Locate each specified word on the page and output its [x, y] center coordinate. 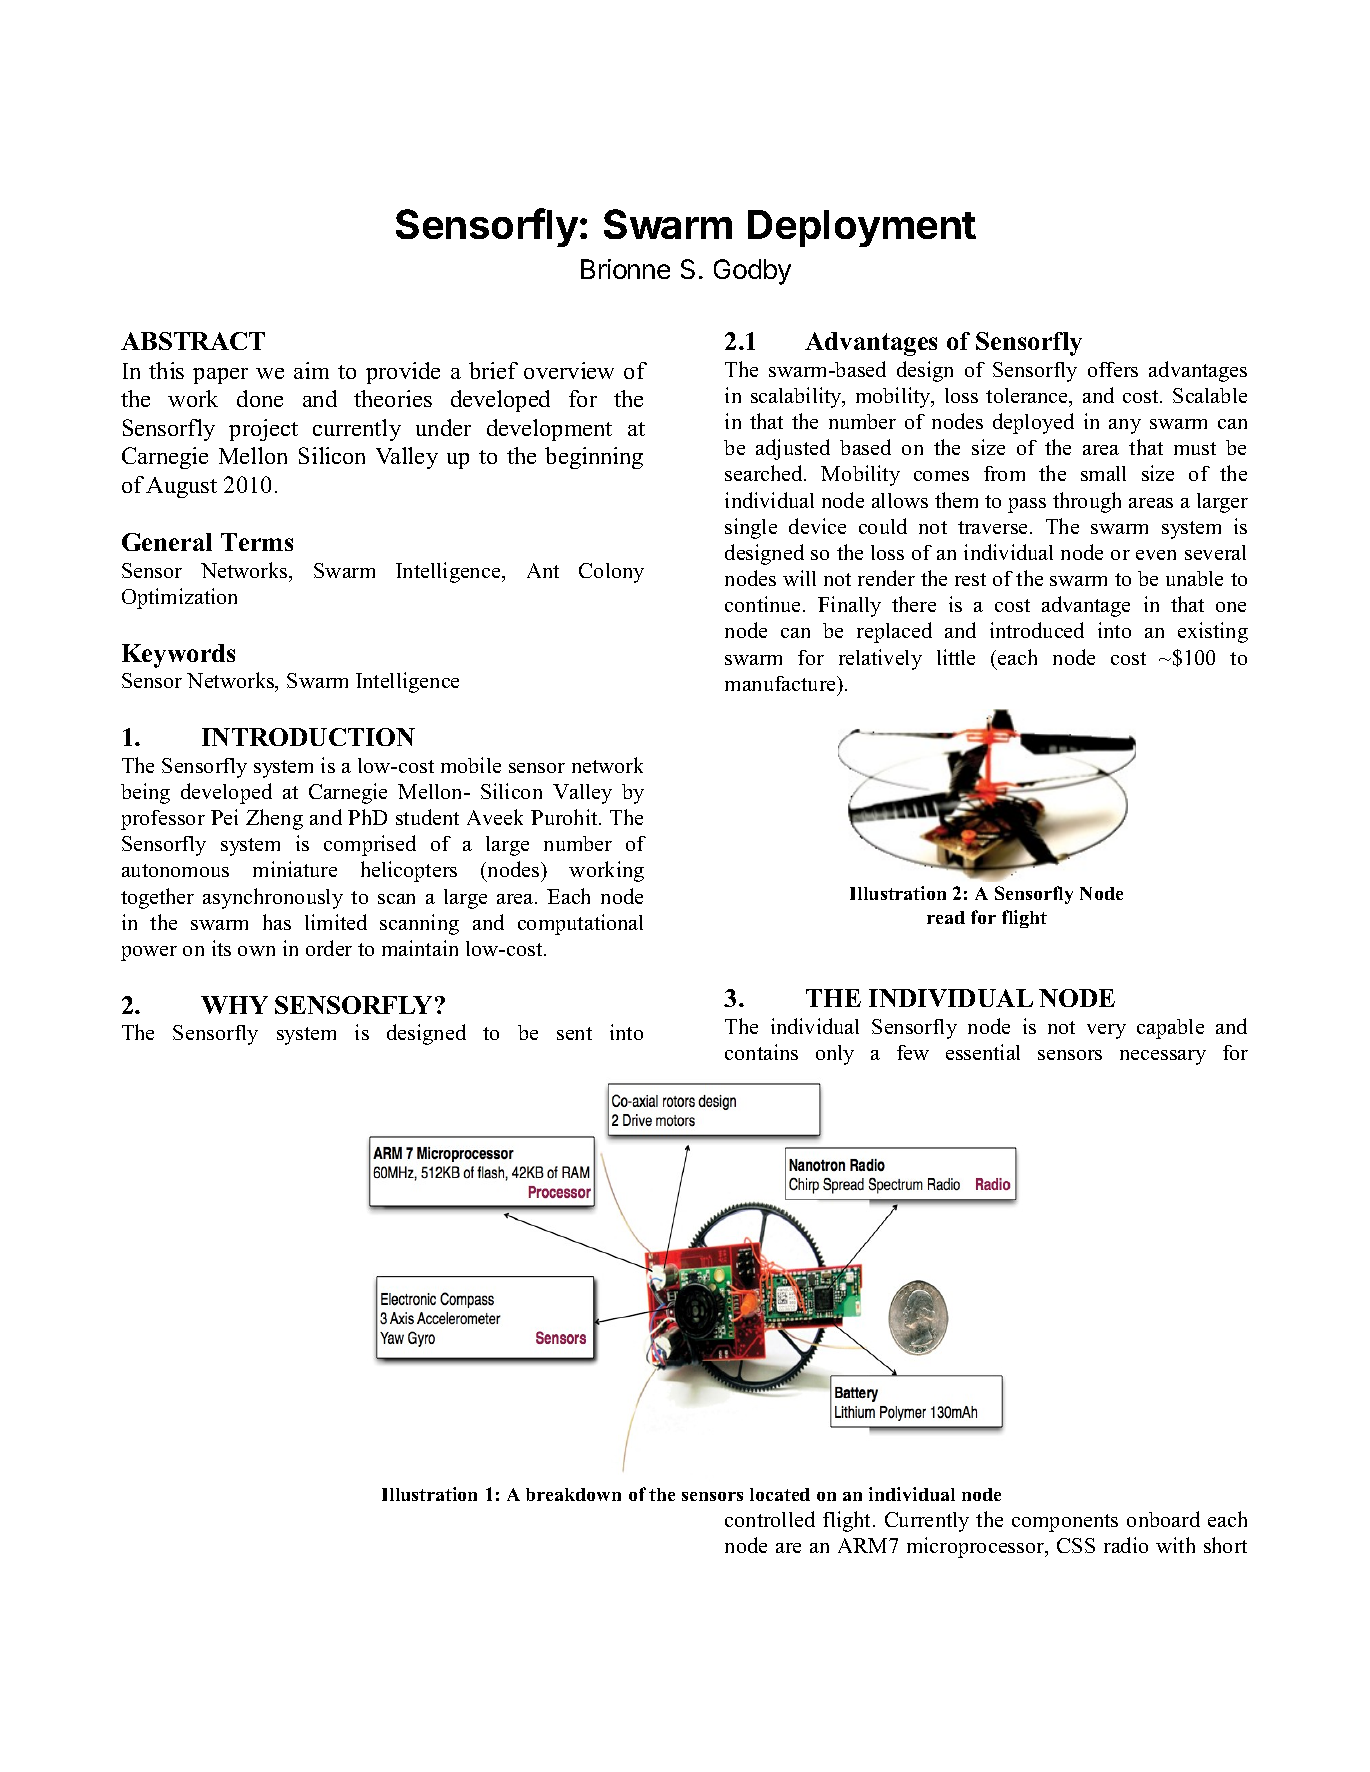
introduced [1037, 630]
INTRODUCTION [308, 737]
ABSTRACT [193, 341]
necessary [1163, 1057]
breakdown [573, 1494]
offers [1113, 369]
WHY [234, 1005]
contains [761, 1052]
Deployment [862, 228]
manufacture [781, 683]
